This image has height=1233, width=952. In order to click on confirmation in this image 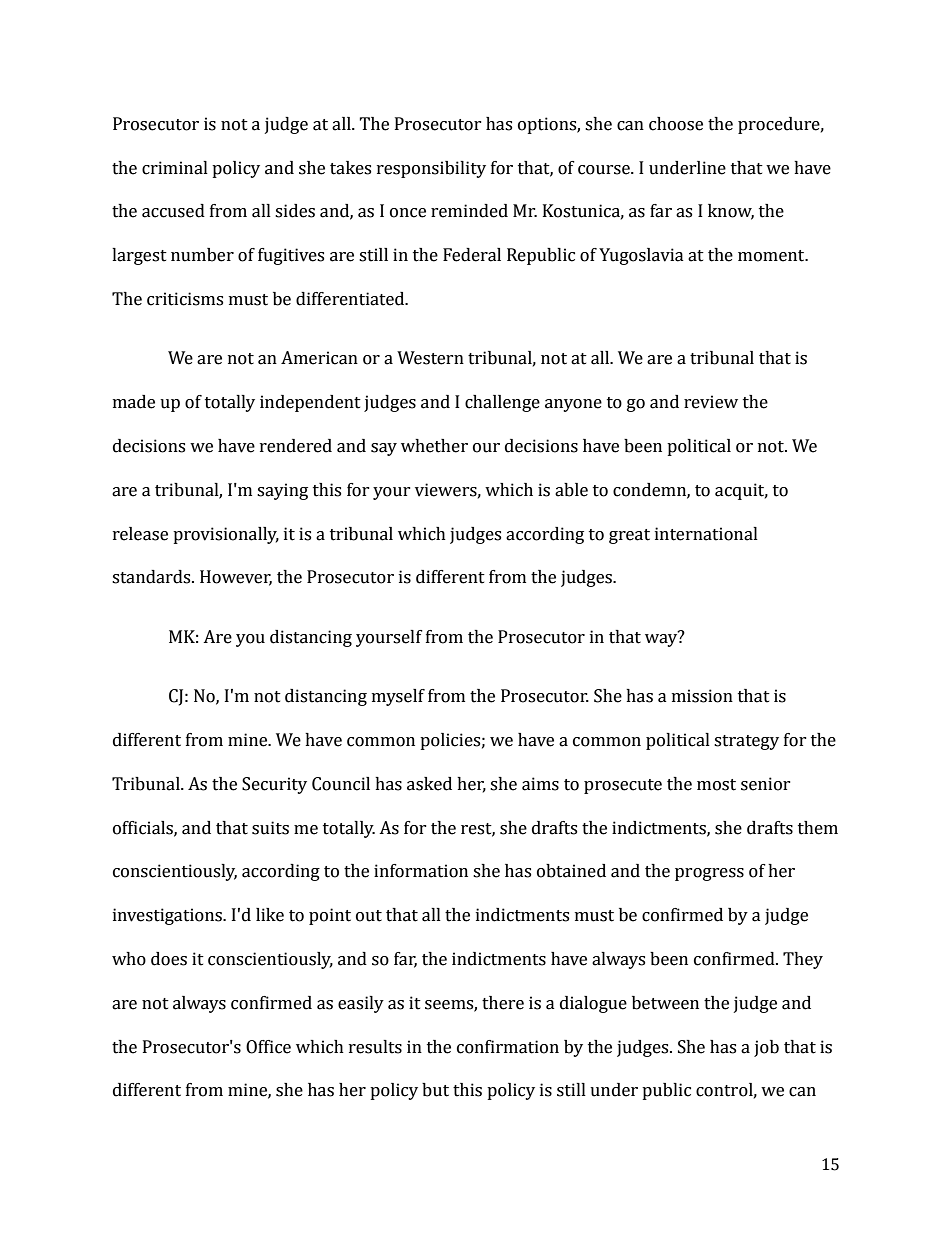, I will do `click(508, 1047)`.
